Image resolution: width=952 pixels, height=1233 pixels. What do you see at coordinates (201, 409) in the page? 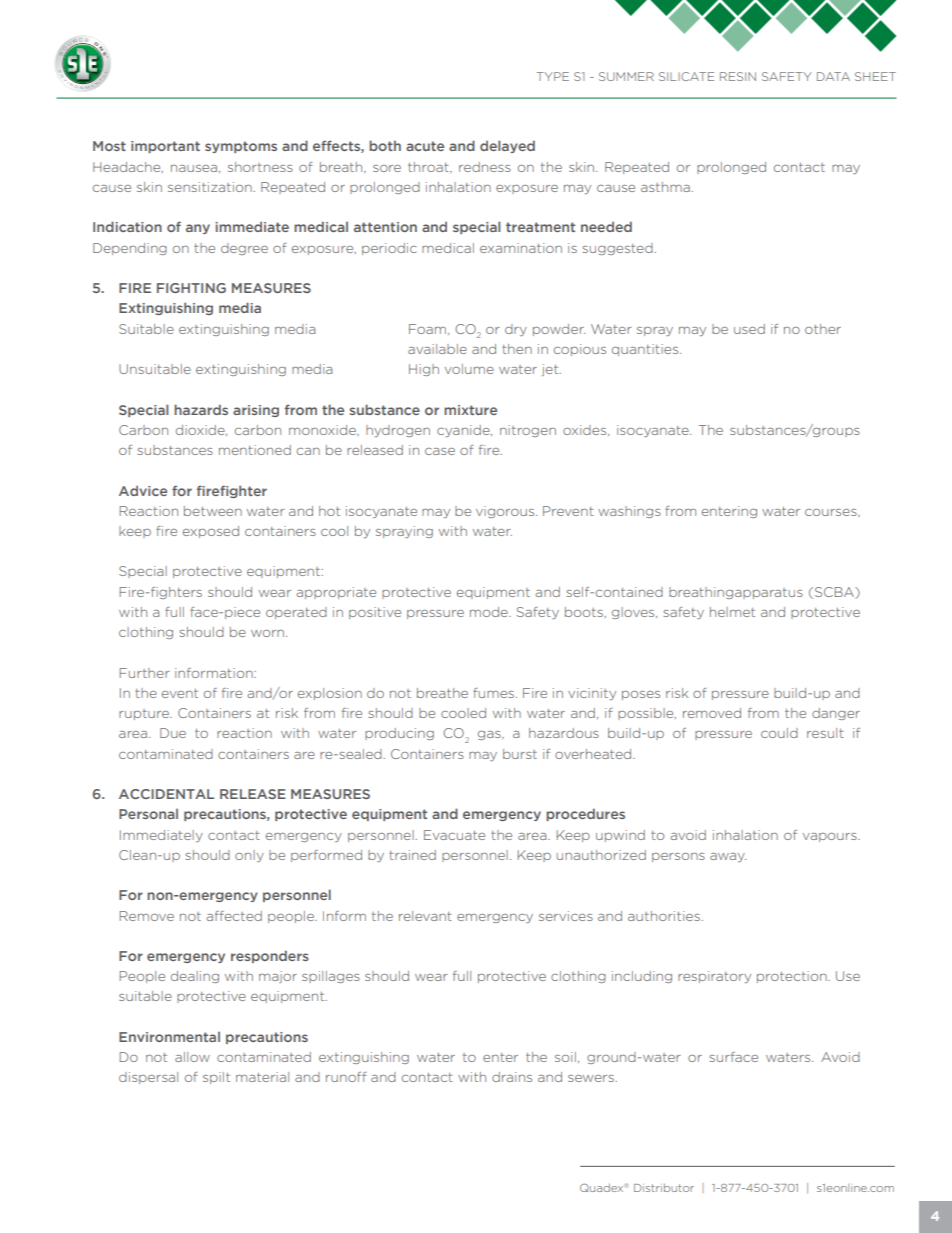
I see `hazards` at bounding box center [201, 409].
